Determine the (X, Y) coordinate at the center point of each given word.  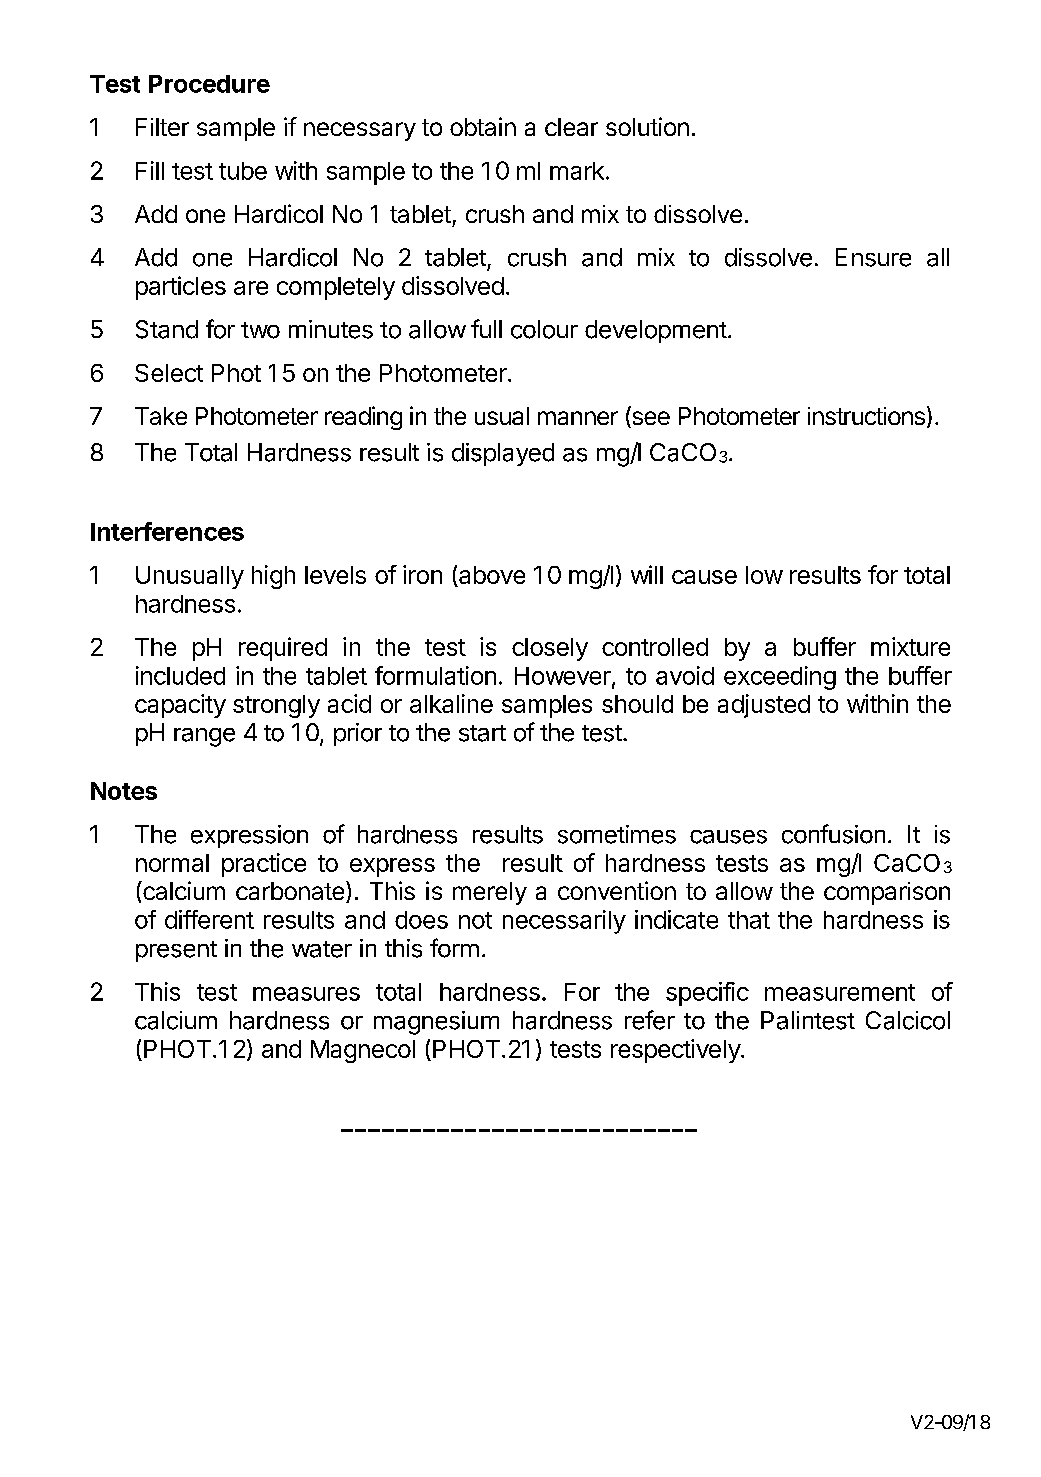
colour (544, 329)
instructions (866, 416)
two (260, 330)
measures (306, 994)
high (273, 577)
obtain (483, 126)
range (204, 737)
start (482, 733)
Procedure (209, 84)
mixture (910, 646)
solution (647, 126)
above (491, 576)
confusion (833, 834)
